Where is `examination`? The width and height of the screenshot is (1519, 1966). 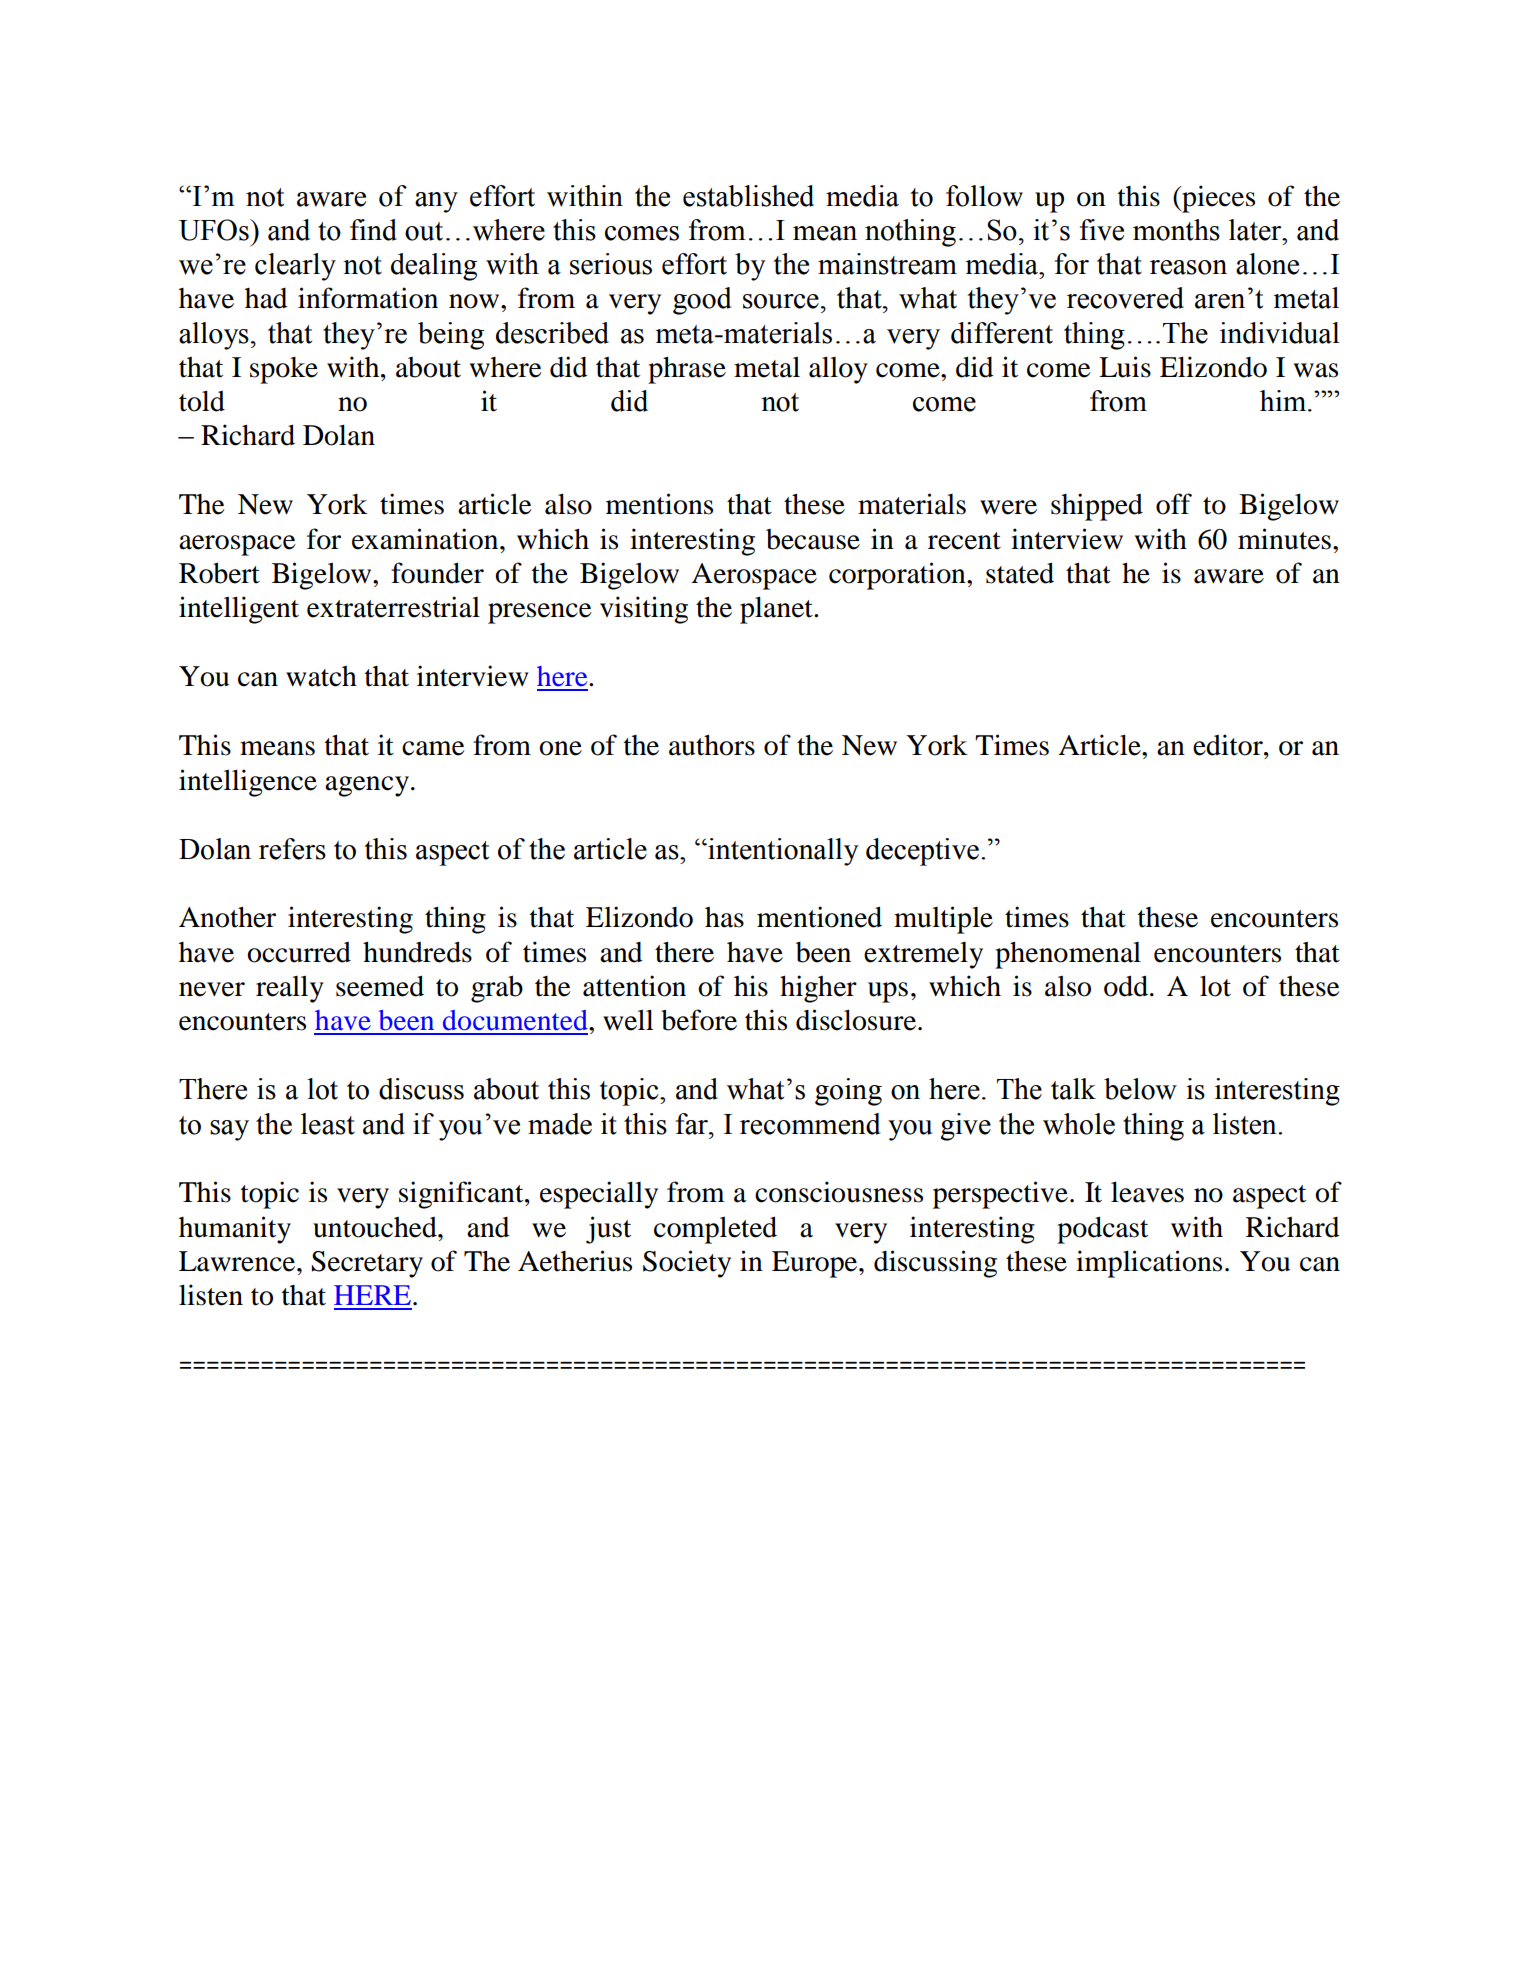
examination is located at coordinates (426, 539).
